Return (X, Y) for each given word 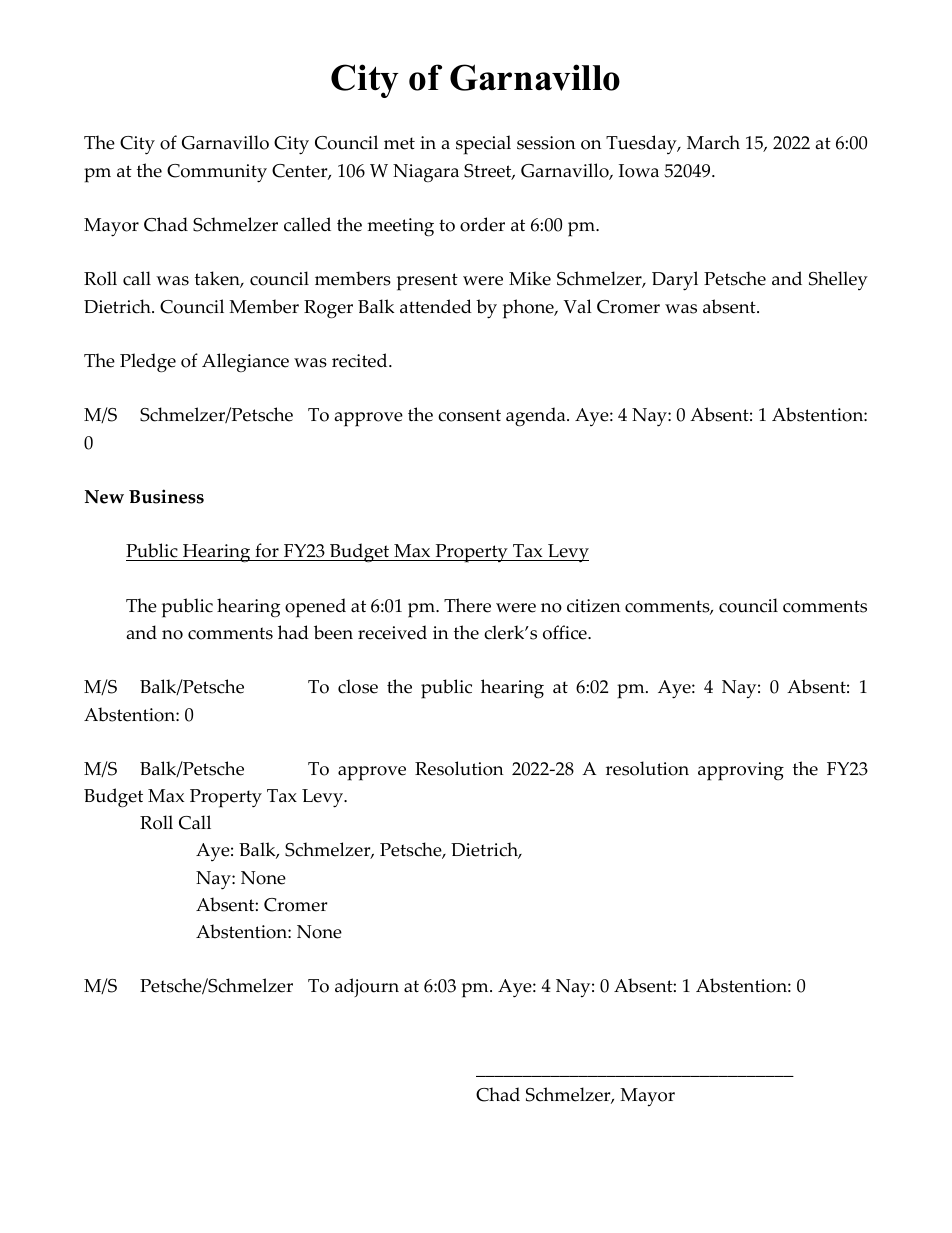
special (483, 145)
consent (469, 415)
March (713, 142)
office (566, 632)
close (358, 686)
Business (166, 496)
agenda (537, 417)
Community (217, 173)
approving (741, 771)
